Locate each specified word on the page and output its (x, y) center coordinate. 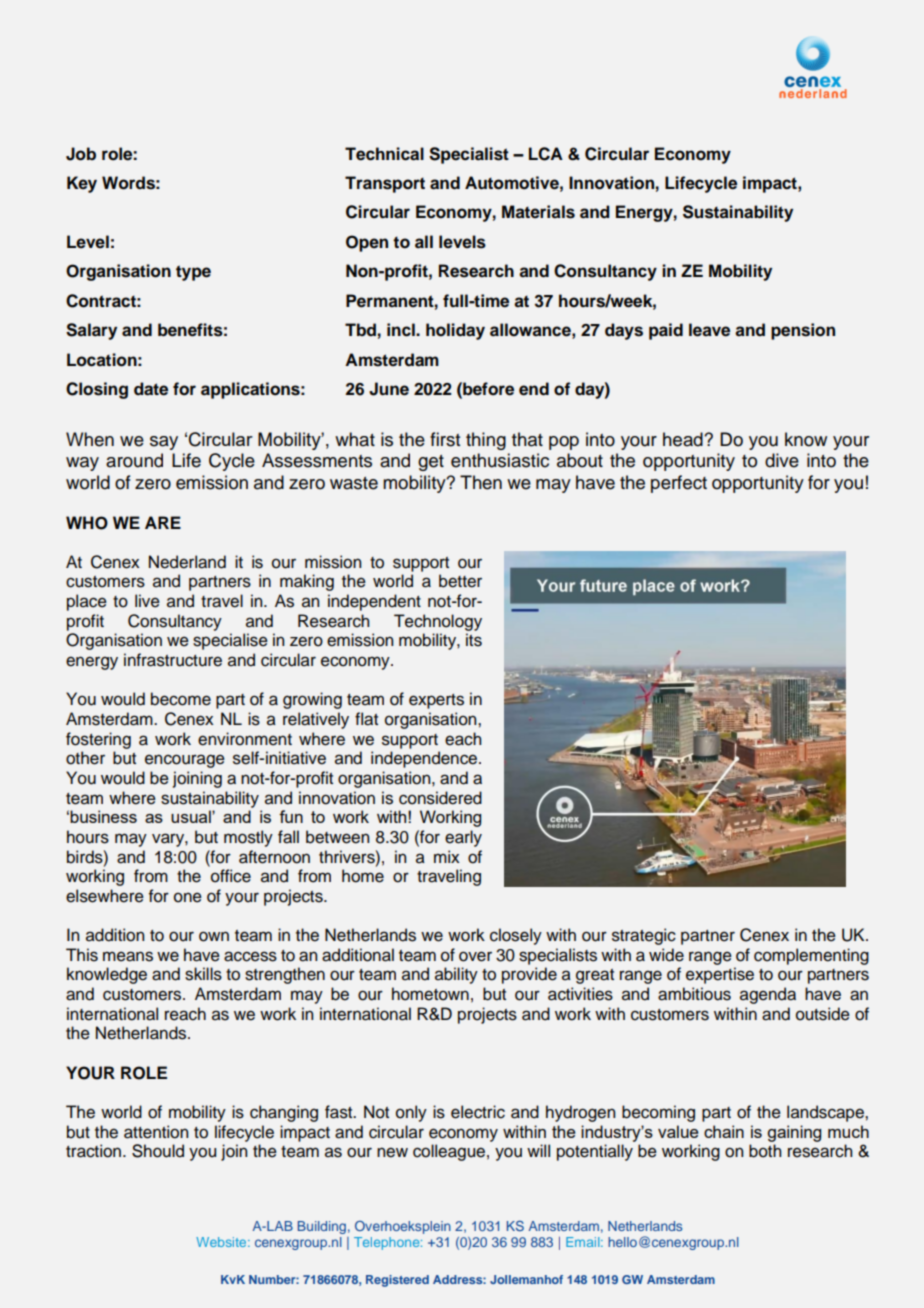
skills (203, 974)
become (181, 699)
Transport (385, 184)
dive (782, 460)
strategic (644, 936)
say (164, 443)
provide (529, 975)
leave (709, 330)
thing (486, 441)
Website (222, 1242)
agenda (768, 995)
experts (436, 701)
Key (82, 184)
